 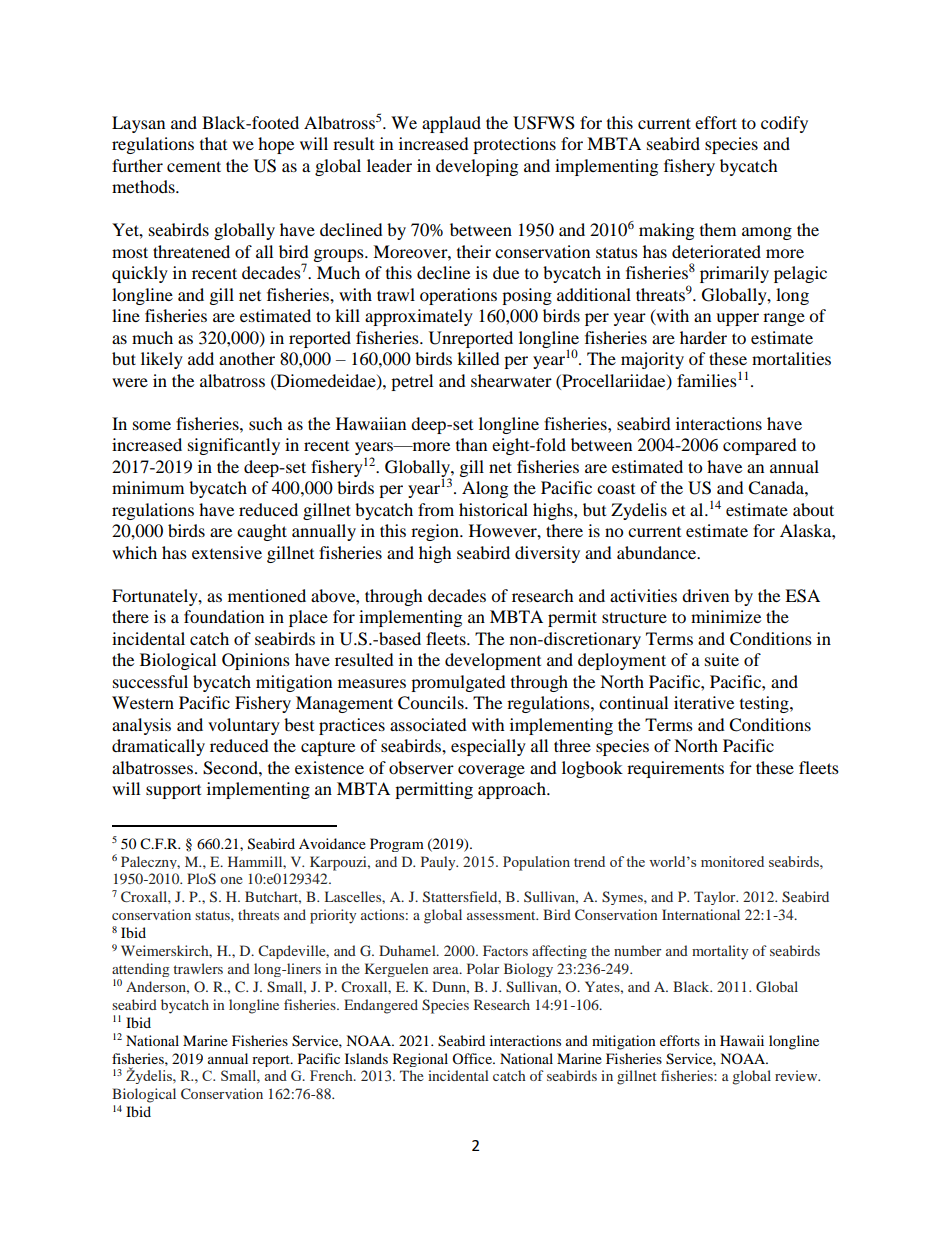 What do you see at coordinates (332, 1075) in the screenshot?
I see `French` at bounding box center [332, 1075].
